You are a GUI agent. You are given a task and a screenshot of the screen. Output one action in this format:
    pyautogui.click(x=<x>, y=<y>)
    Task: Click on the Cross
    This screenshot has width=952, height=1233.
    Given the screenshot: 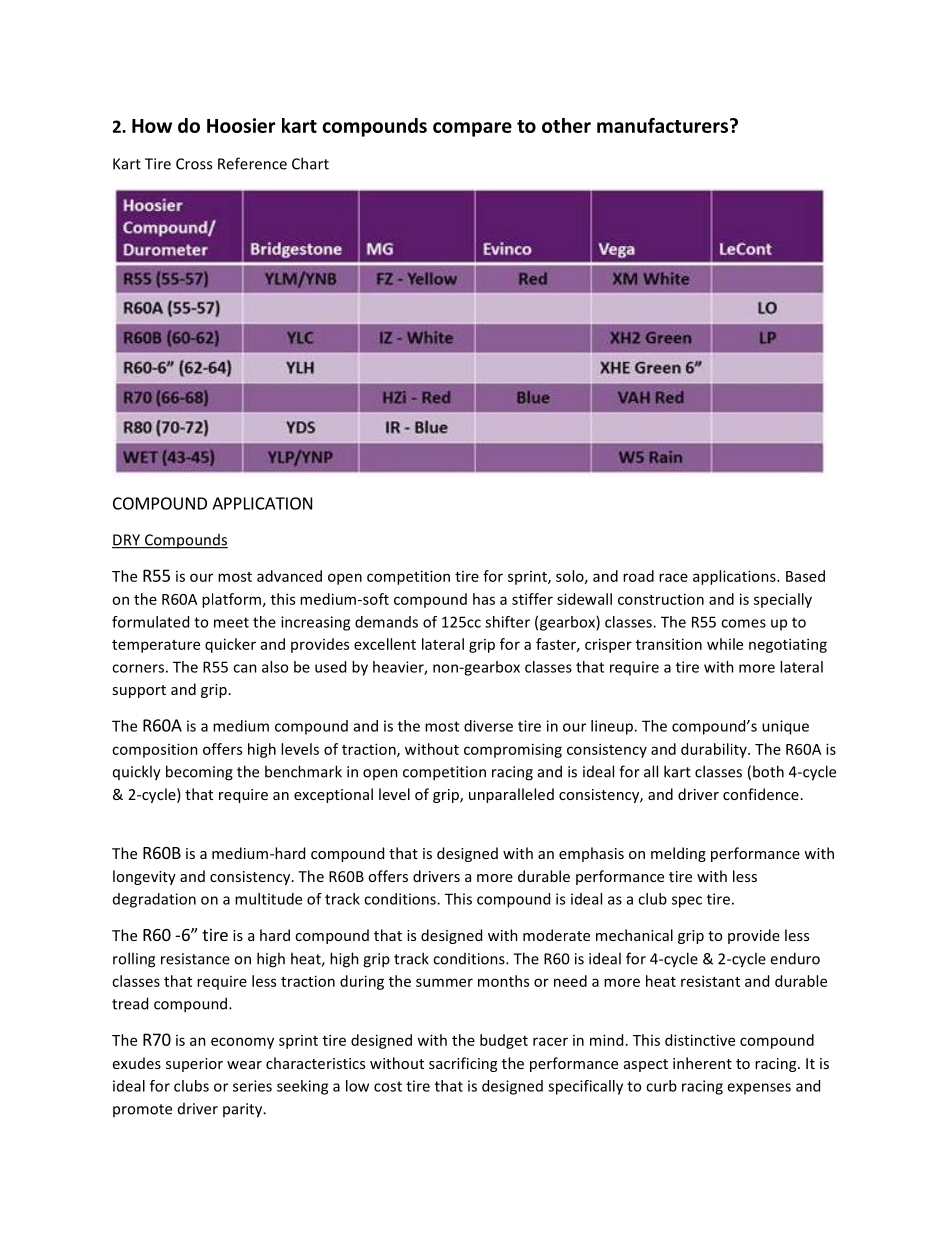 What is the action you would take?
    pyautogui.click(x=194, y=164)
